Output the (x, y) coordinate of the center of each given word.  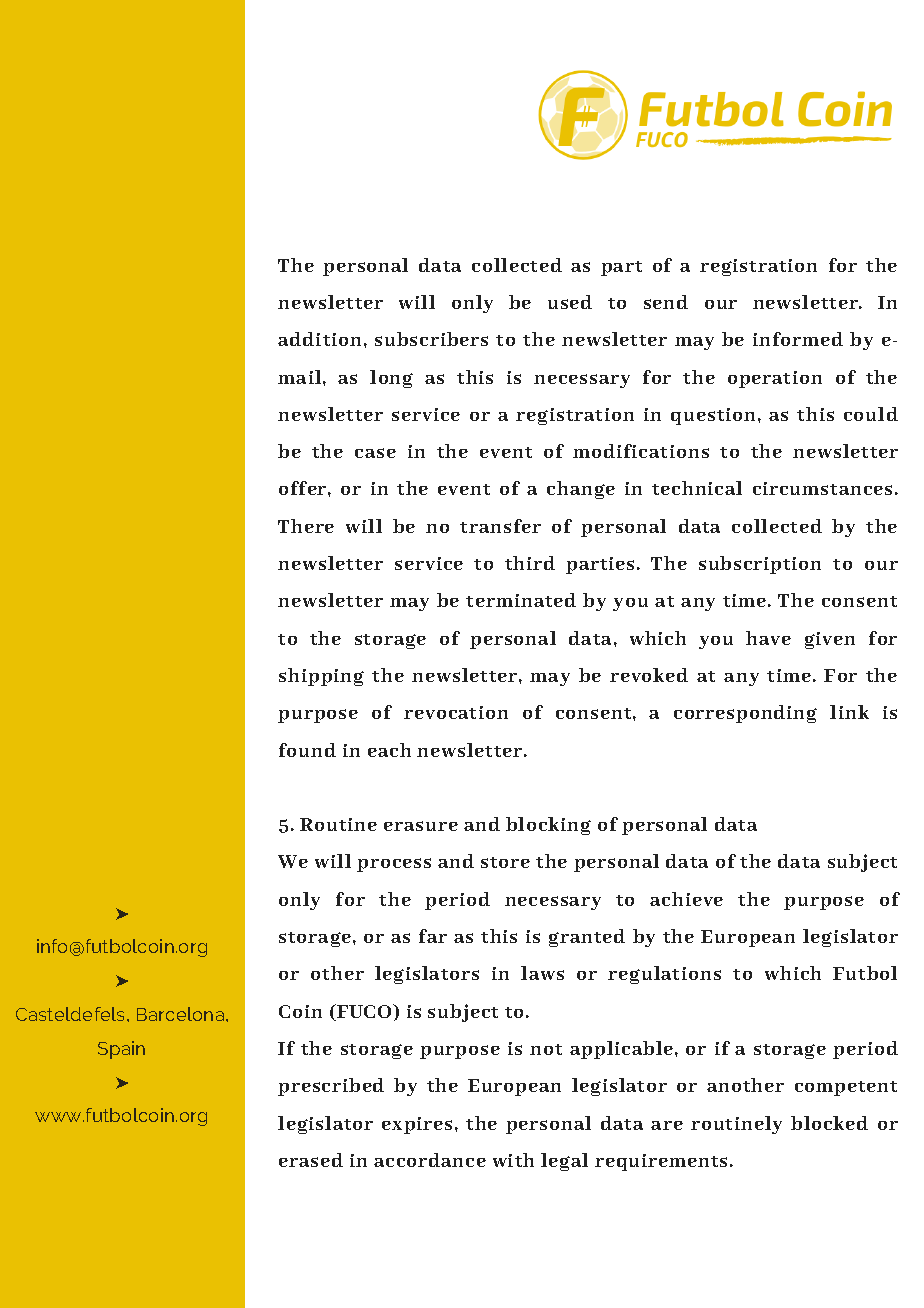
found (307, 750)
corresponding (745, 714)
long (391, 379)
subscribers (431, 339)
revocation (456, 712)
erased (311, 1160)
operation (775, 379)
